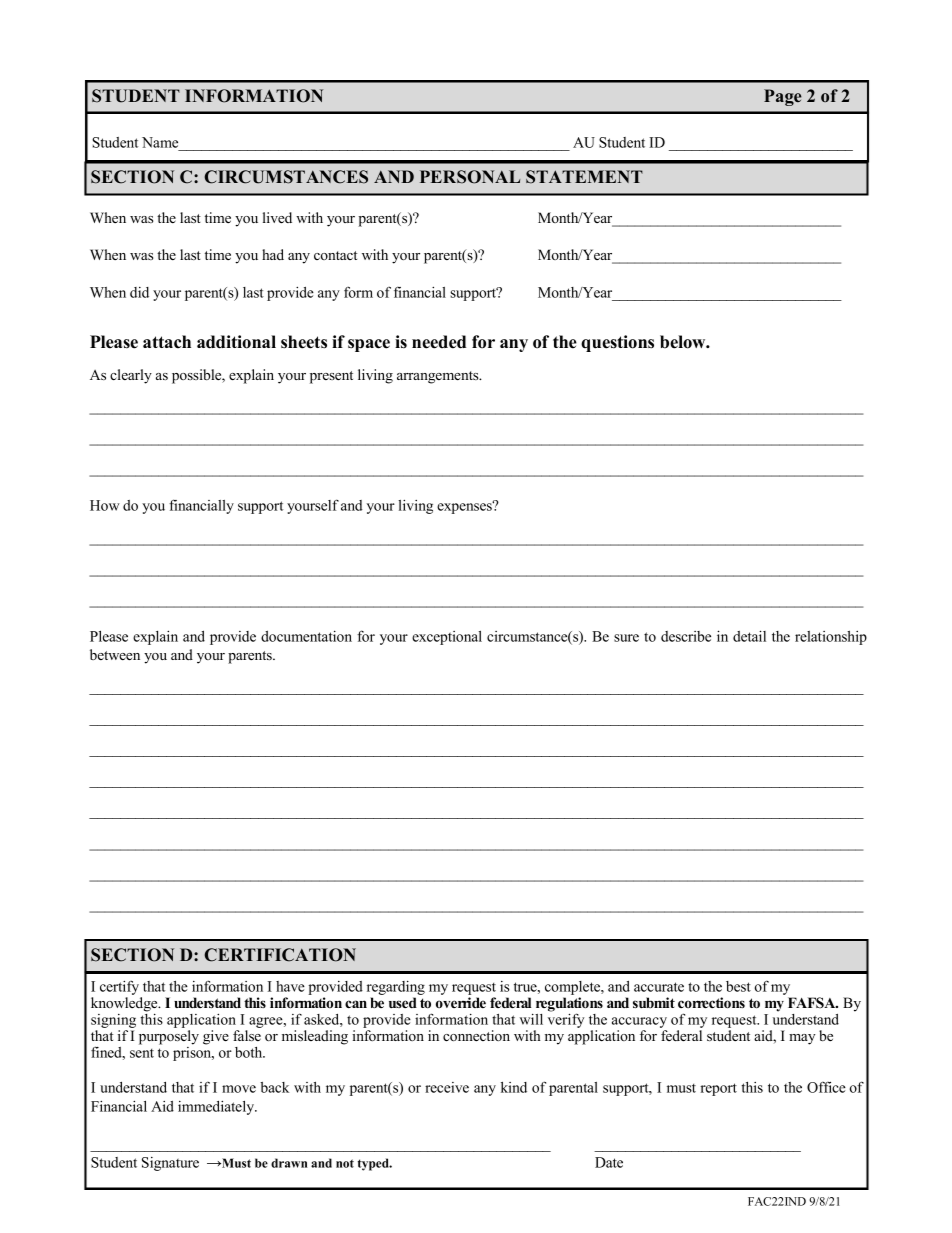  I want to click on Page, so click(783, 97).
